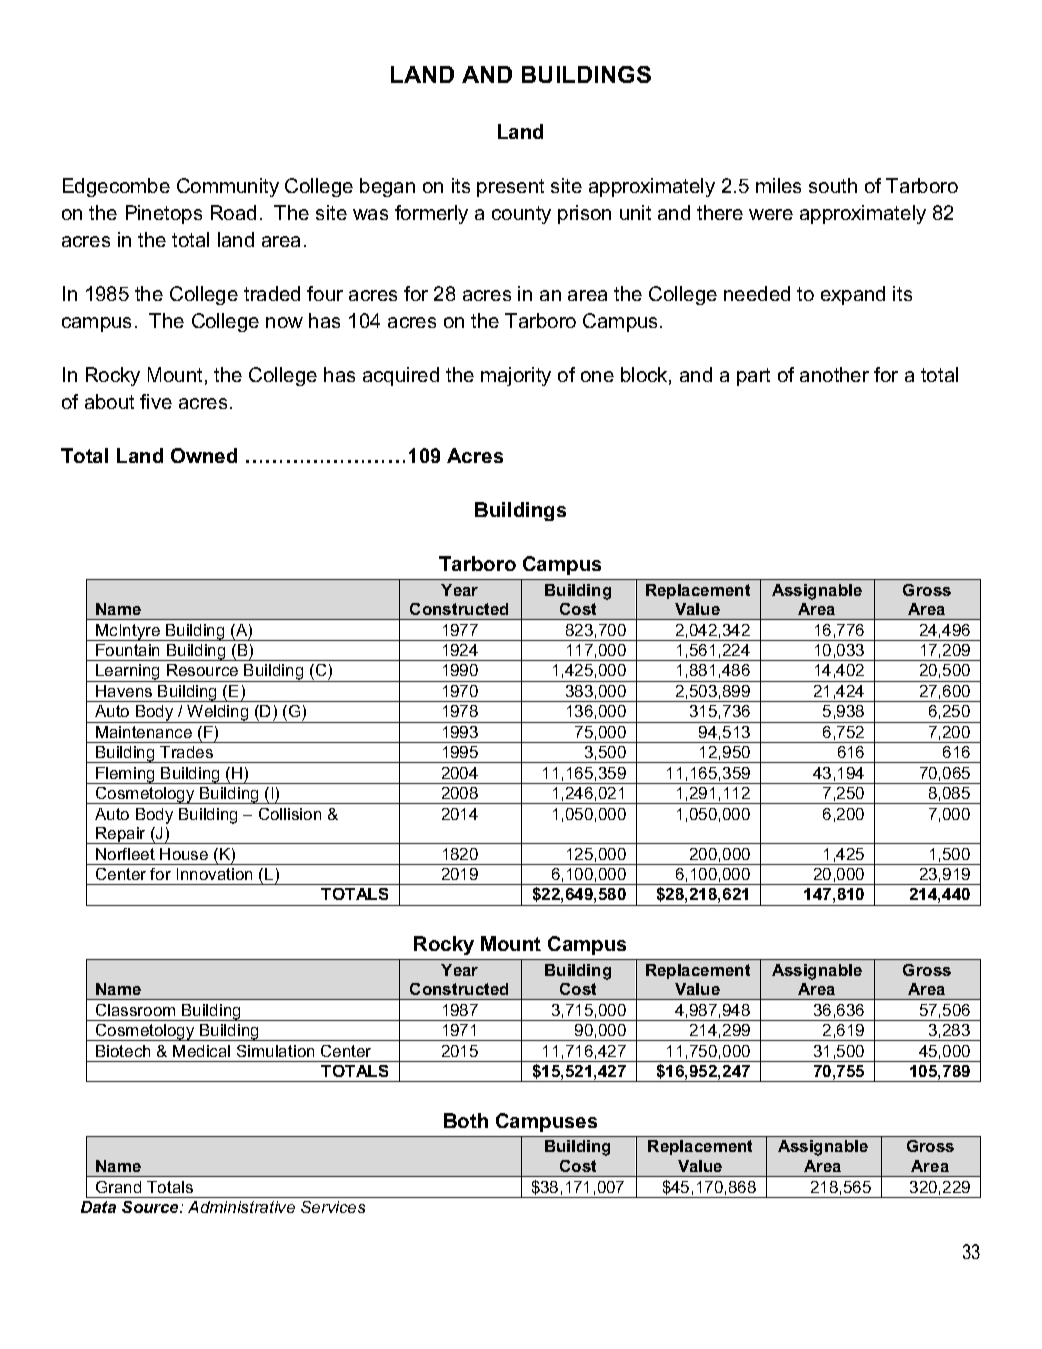 The image size is (1042, 1349). I want to click on Repair, so click(121, 835).
